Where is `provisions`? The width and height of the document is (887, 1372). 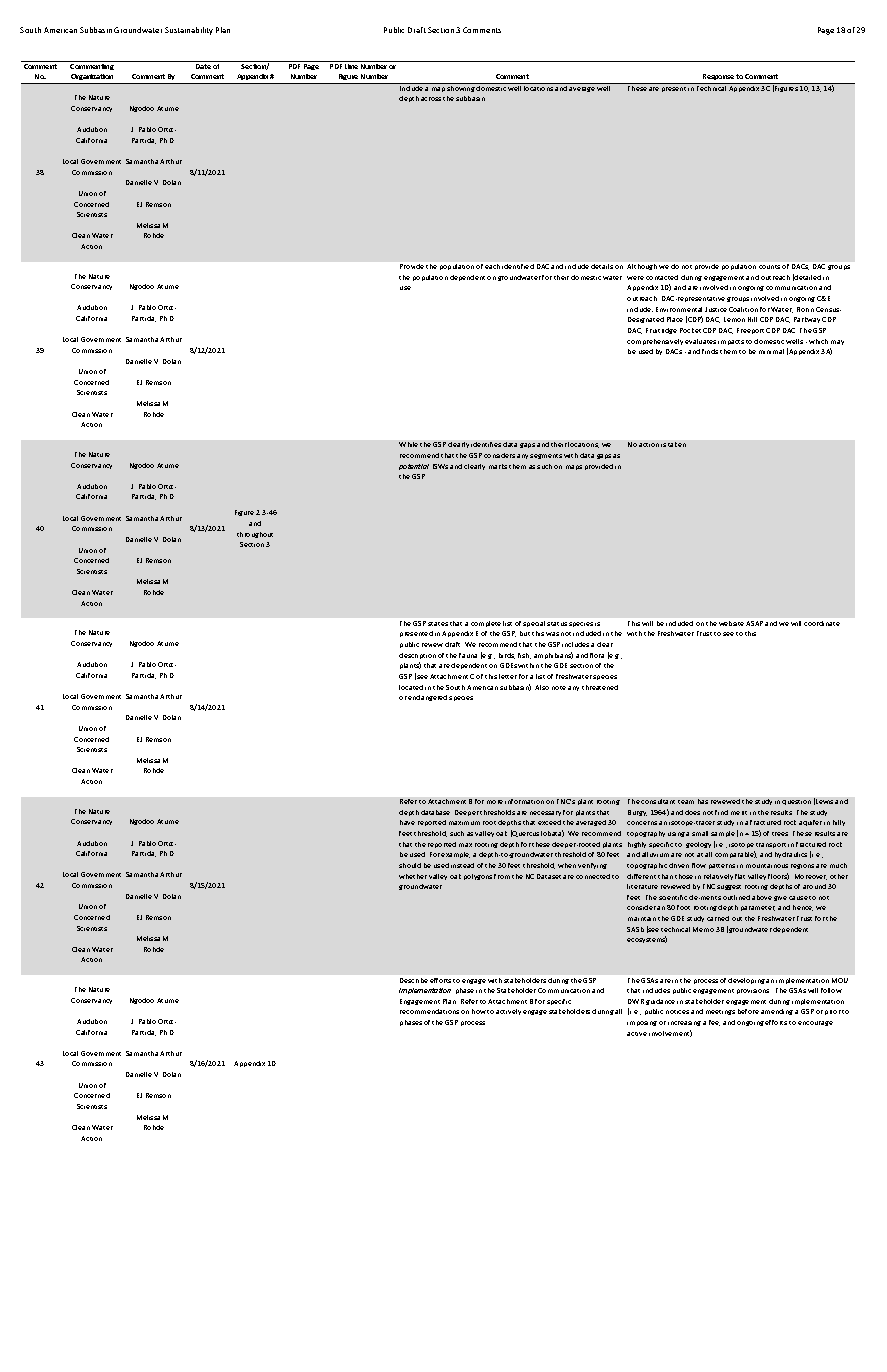
provisions is located at coordinates (753, 991).
